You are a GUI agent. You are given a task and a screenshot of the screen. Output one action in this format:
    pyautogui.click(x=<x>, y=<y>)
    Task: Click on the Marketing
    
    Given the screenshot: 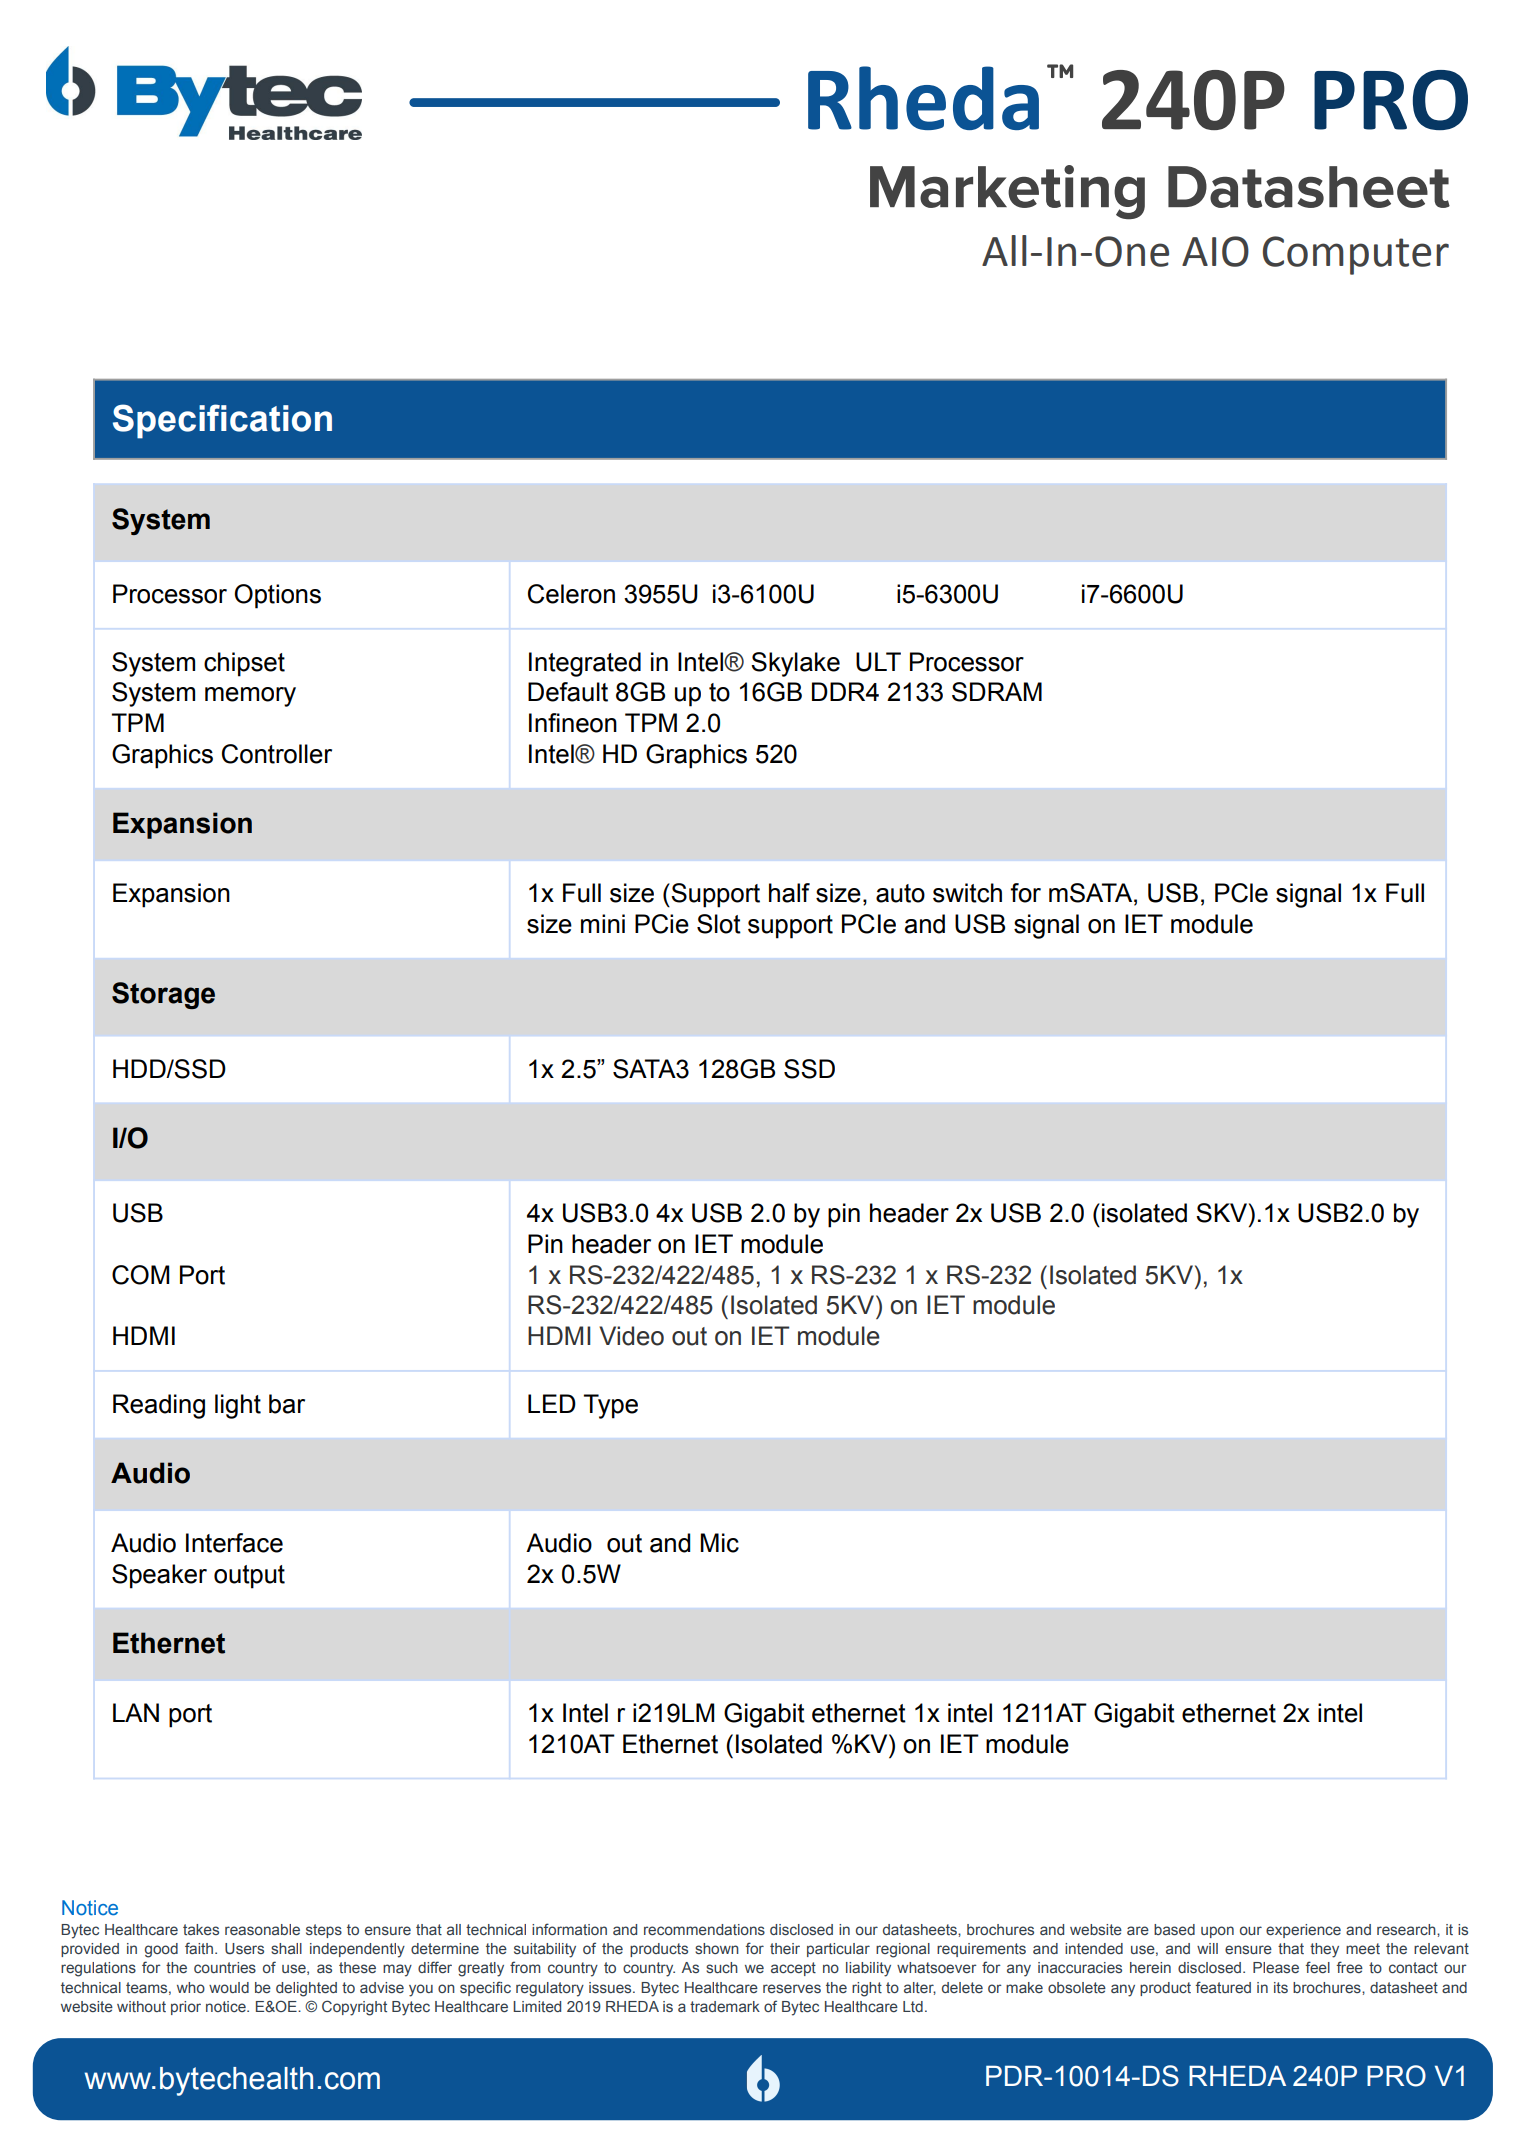 What is the action you would take?
    pyautogui.click(x=1007, y=192)
